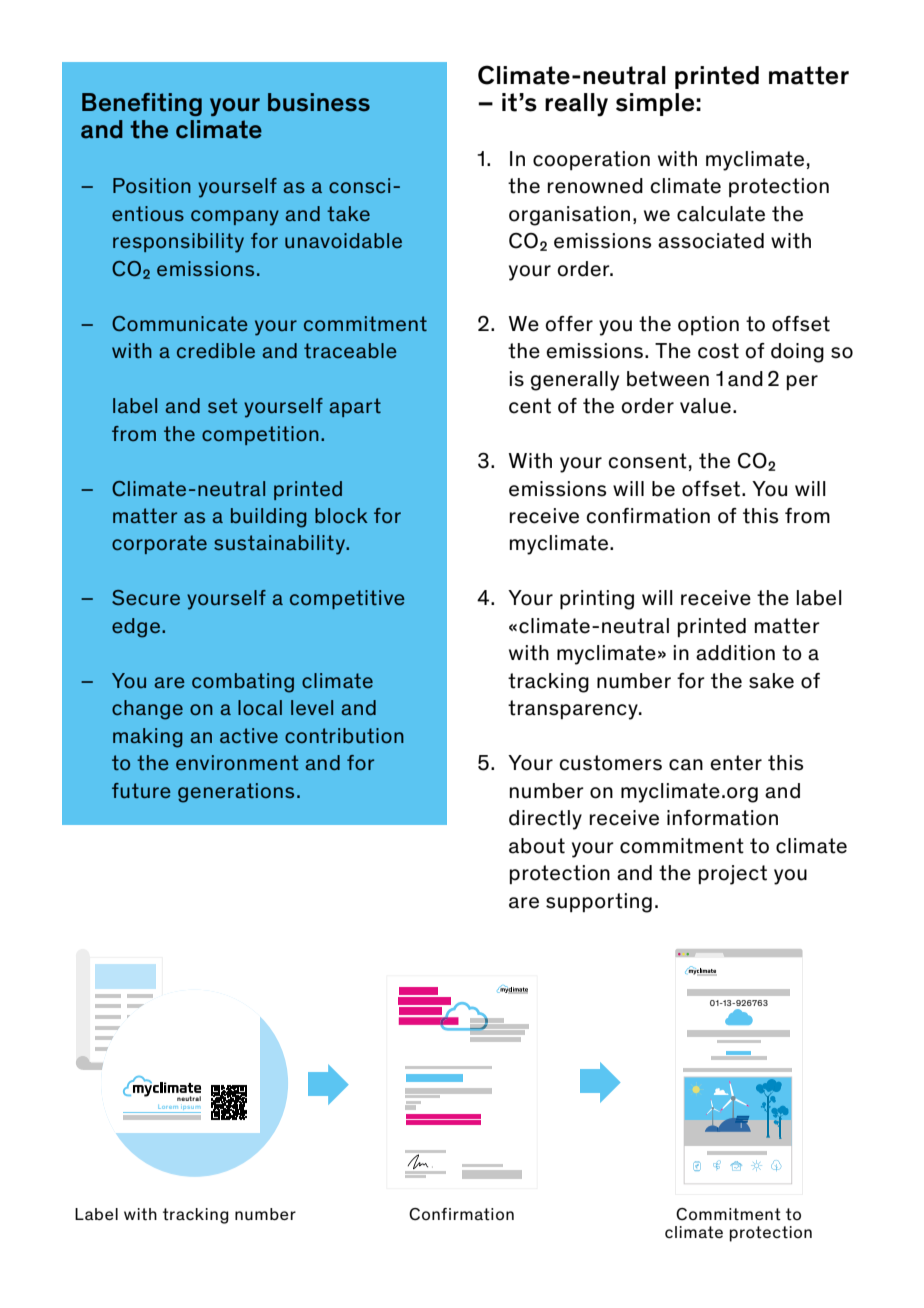 The width and height of the screenshot is (924, 1308). What do you see at coordinates (216, 350) in the screenshot?
I see `credible` at bounding box center [216, 350].
